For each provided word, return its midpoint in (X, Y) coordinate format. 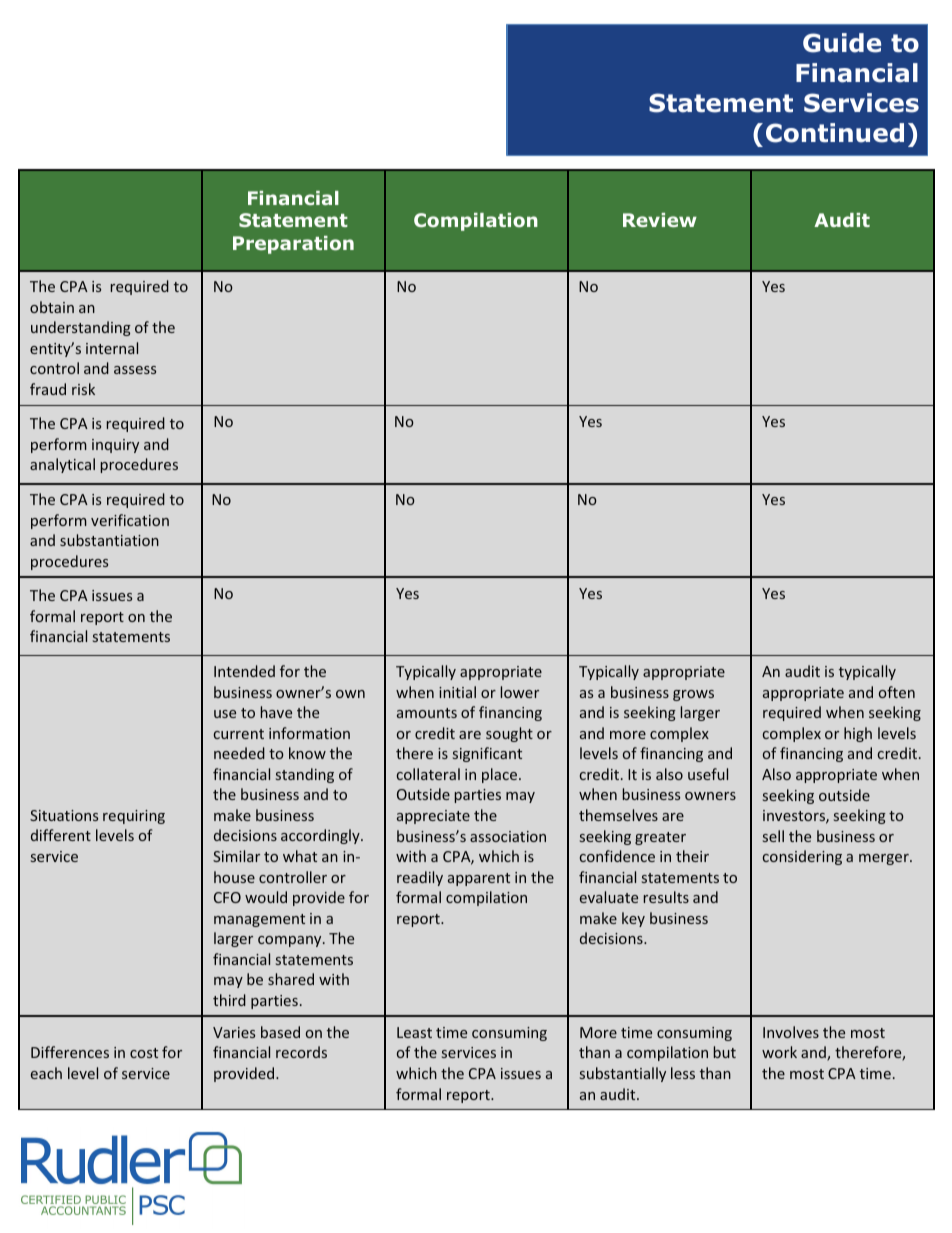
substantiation (109, 540)
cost (144, 1053)
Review (660, 220)
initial (457, 692)
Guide (842, 43)
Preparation (293, 245)
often (897, 692)
